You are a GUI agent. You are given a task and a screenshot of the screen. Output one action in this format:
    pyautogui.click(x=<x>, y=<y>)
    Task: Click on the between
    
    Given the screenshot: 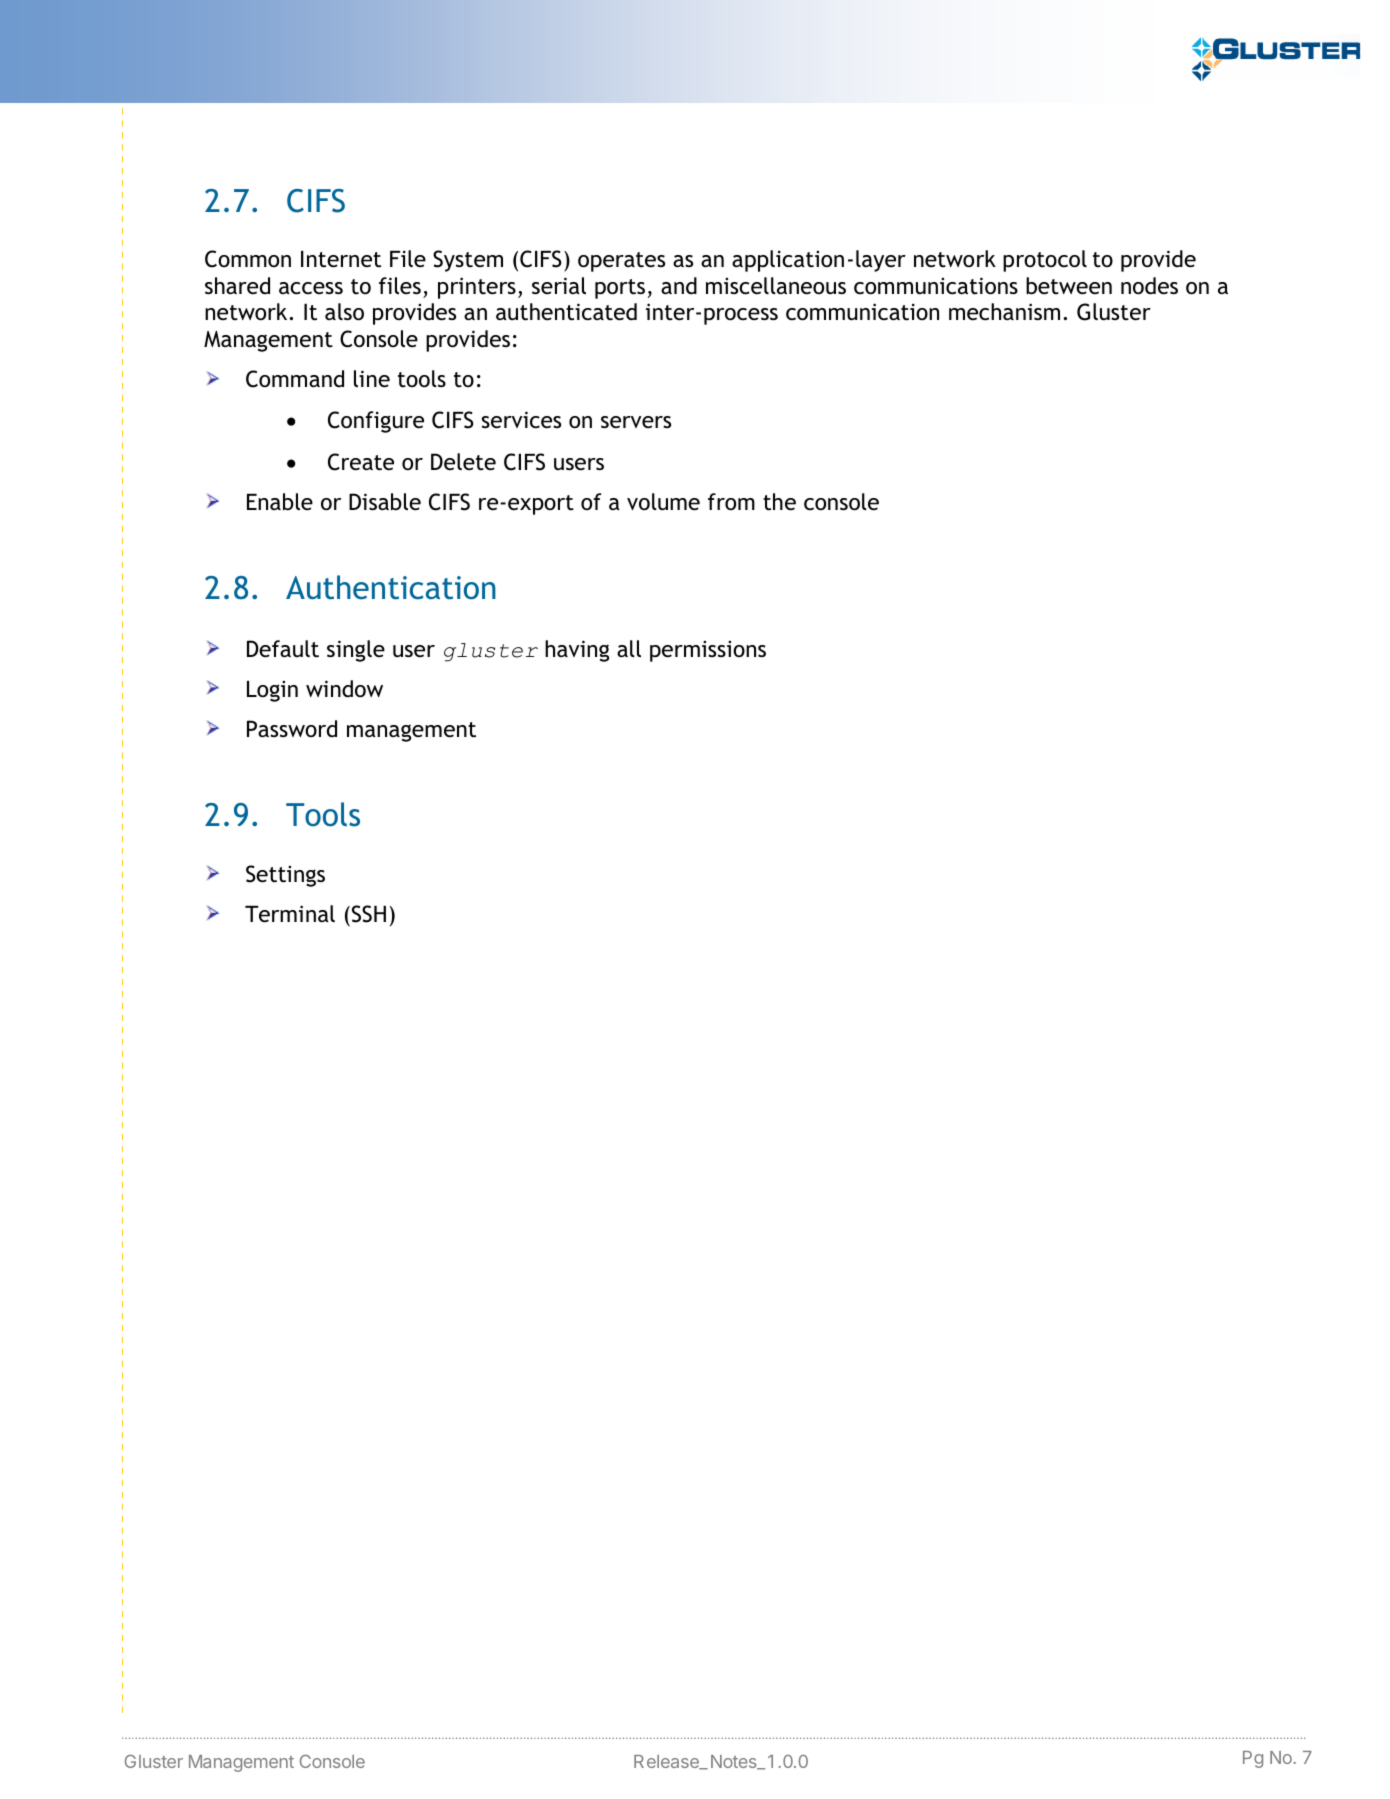 What is the action you would take?
    pyautogui.click(x=1069, y=286)
